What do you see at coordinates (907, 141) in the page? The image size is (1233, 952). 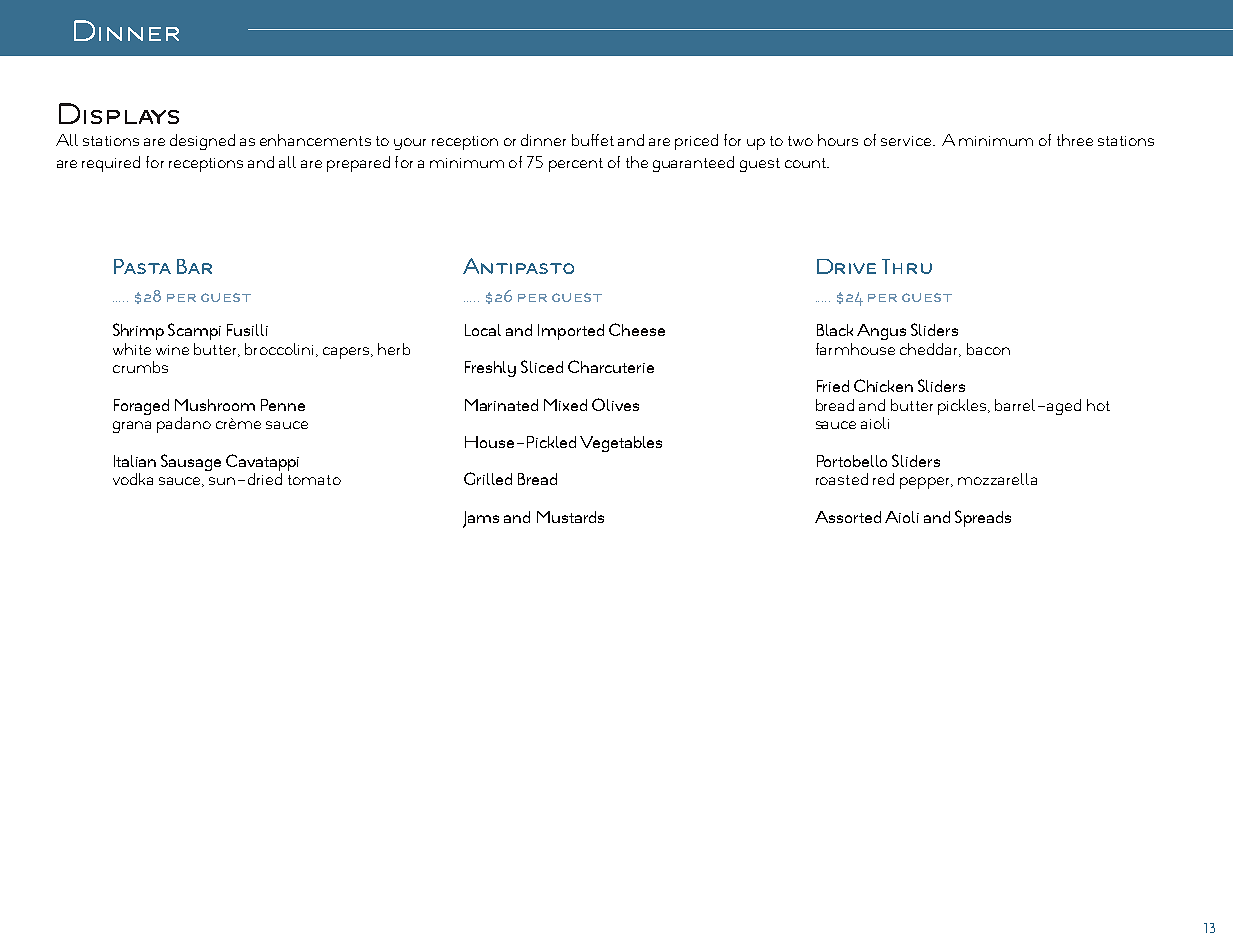 I see `service` at bounding box center [907, 141].
